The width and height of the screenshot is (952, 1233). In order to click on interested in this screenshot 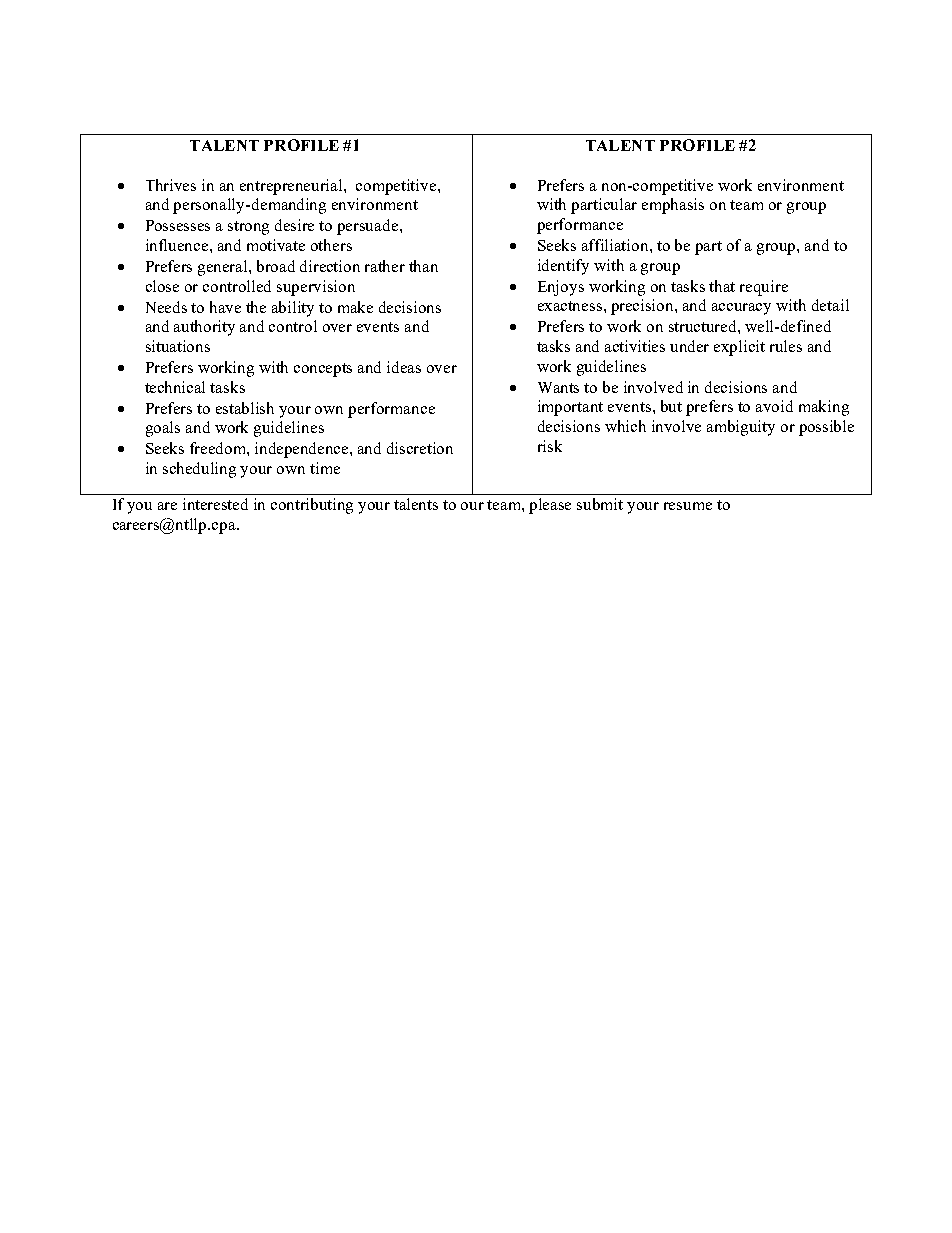, I will do `click(215, 504)`.
